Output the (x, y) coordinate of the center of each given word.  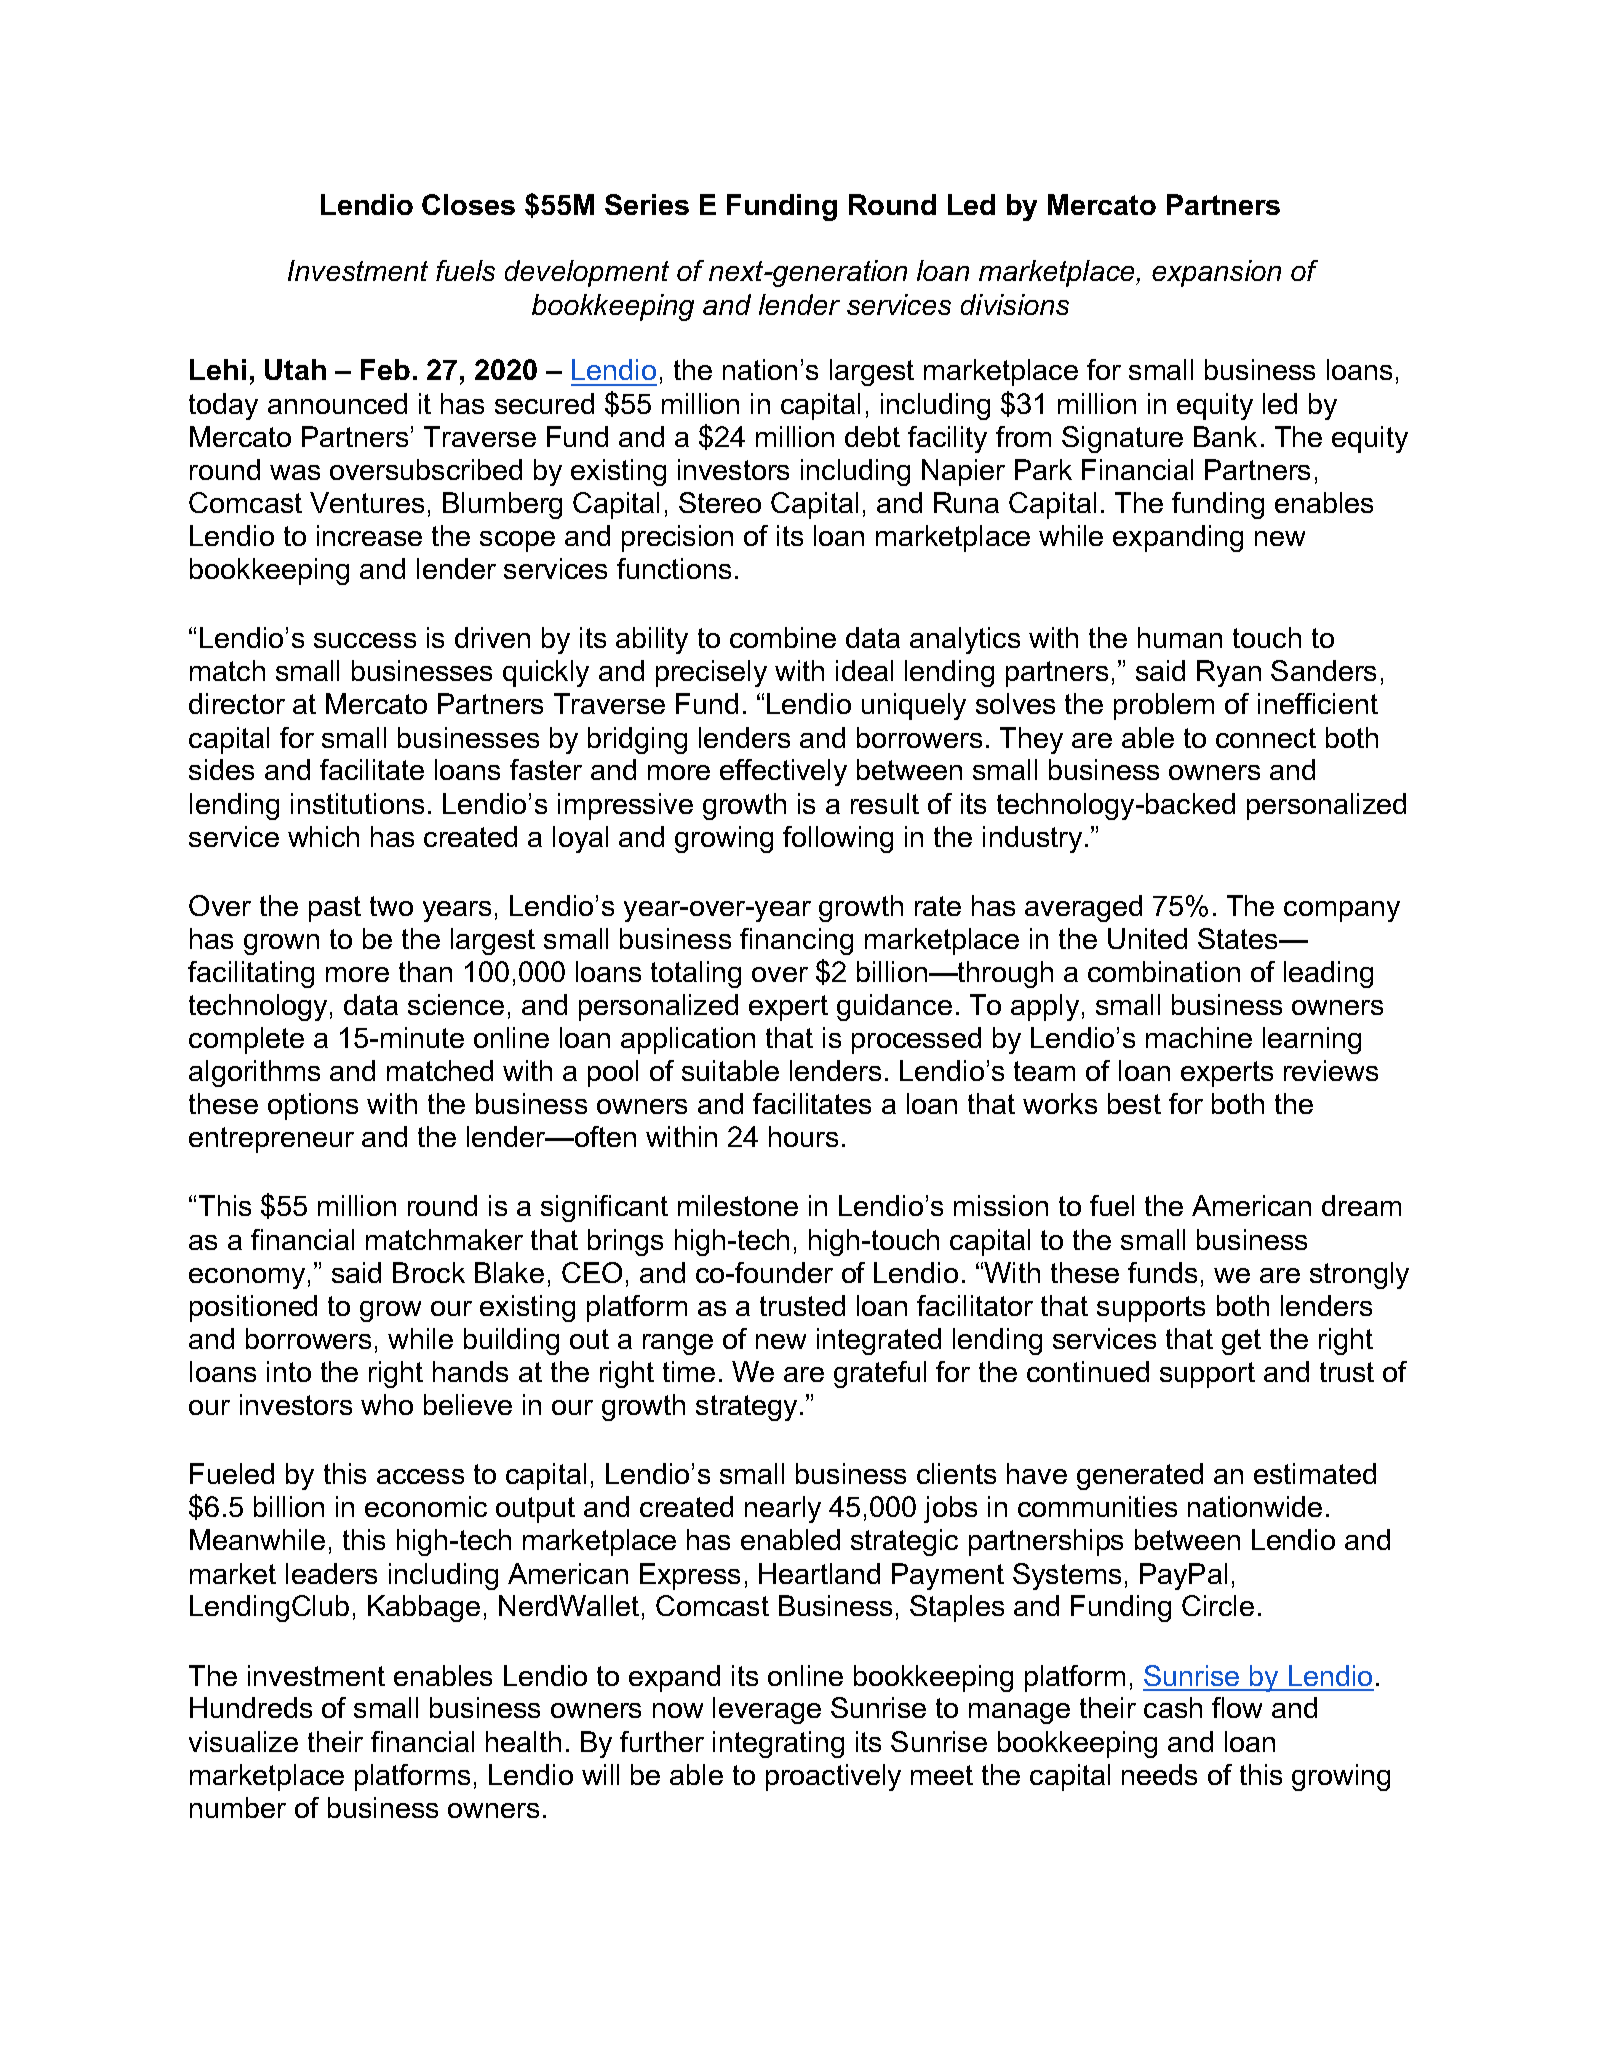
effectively (783, 772)
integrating (778, 1744)
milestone (738, 1205)
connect (1266, 738)
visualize (243, 1741)
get (1241, 1342)
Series (647, 204)
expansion (1216, 273)
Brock (429, 1272)
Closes (468, 204)
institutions (357, 803)
